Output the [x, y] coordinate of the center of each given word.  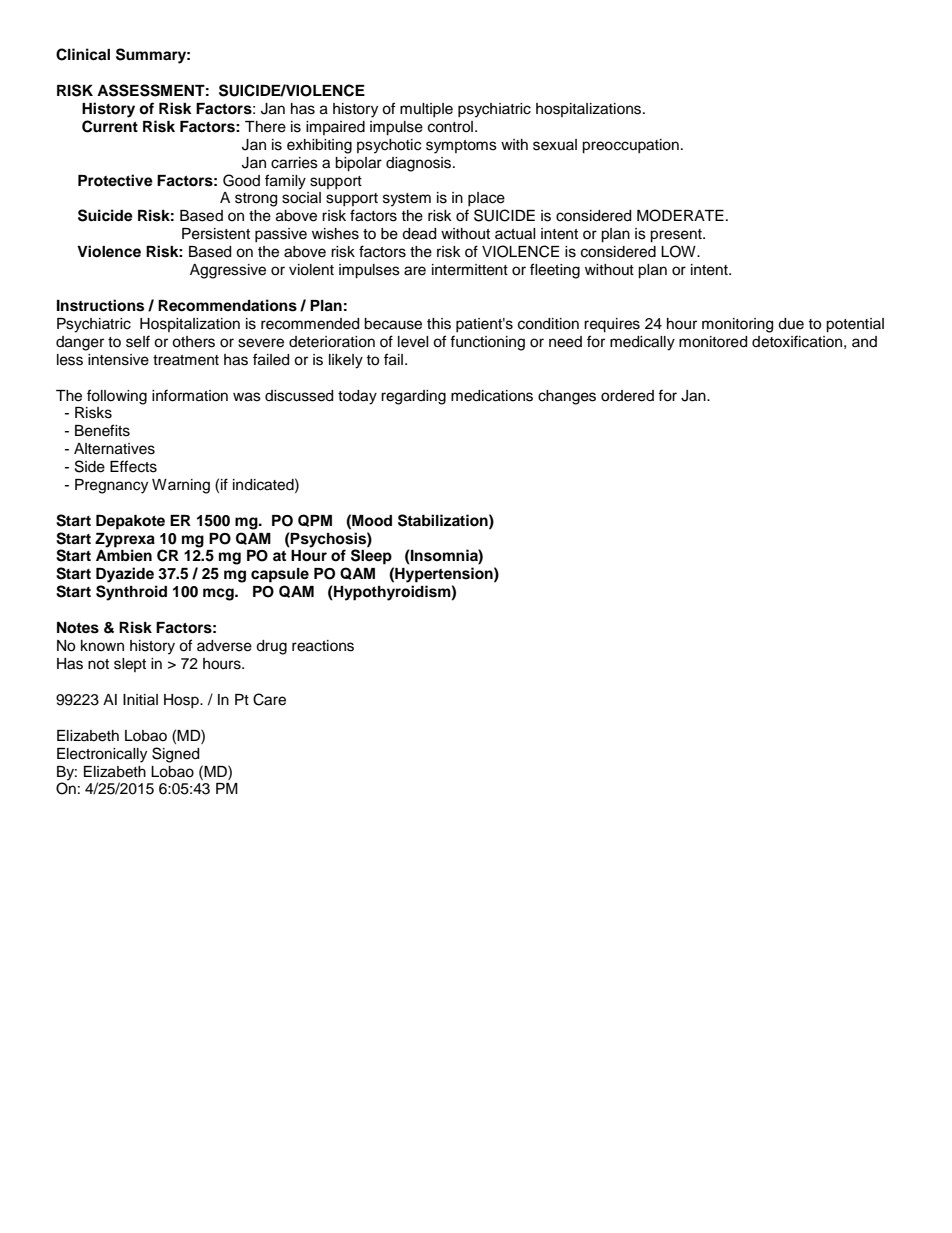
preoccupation [630, 146]
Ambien [124, 555]
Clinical [83, 54]
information [190, 395]
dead [419, 234]
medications [492, 396]
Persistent [216, 234]
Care [269, 699]
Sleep [371, 557]
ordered [627, 396]
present [677, 236]
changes [567, 397]
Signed [175, 755]
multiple [426, 110]
